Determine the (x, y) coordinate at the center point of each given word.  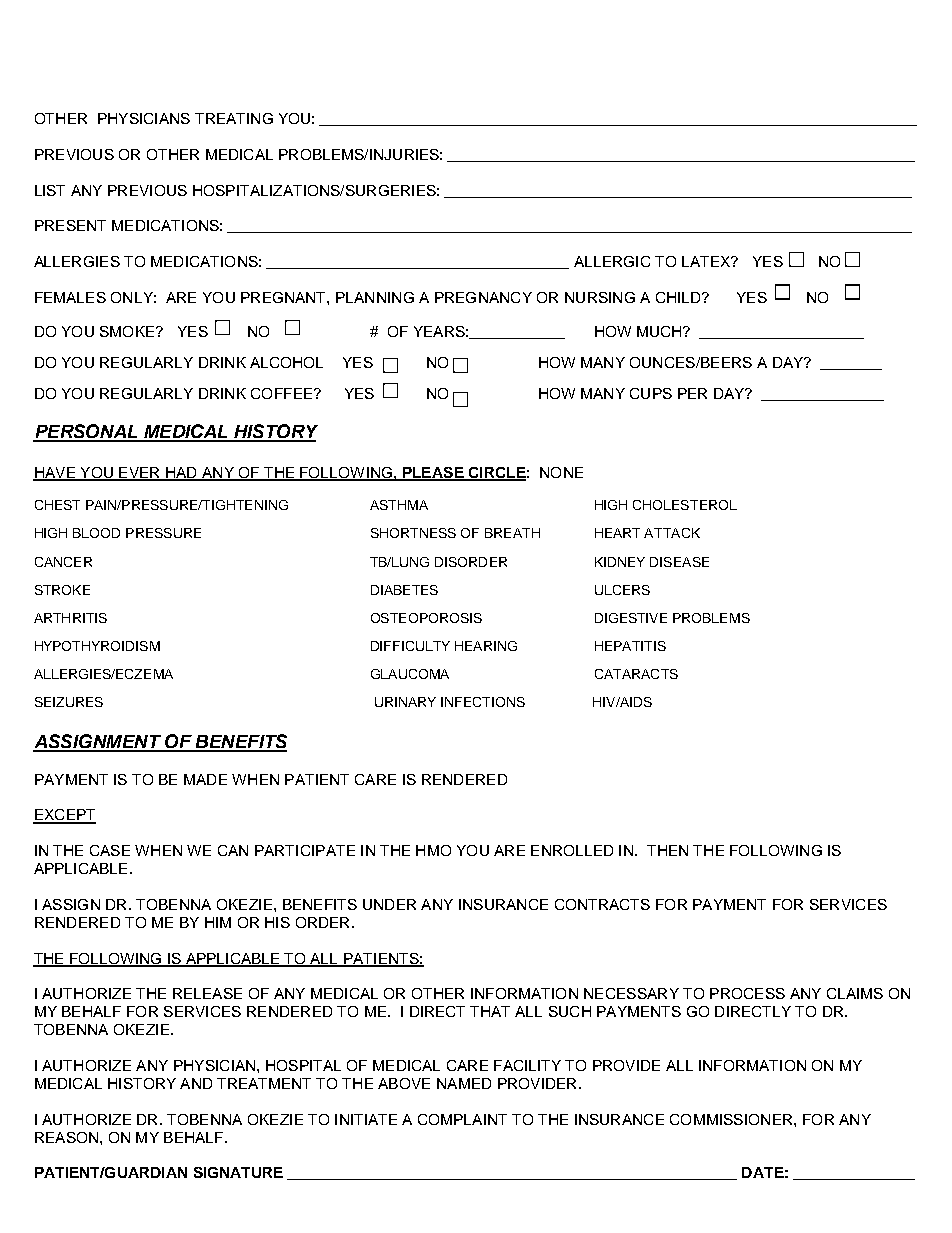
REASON (66, 1137)
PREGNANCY (483, 297)
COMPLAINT (462, 1119)
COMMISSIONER (732, 1119)
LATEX (707, 261)
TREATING (234, 118)
